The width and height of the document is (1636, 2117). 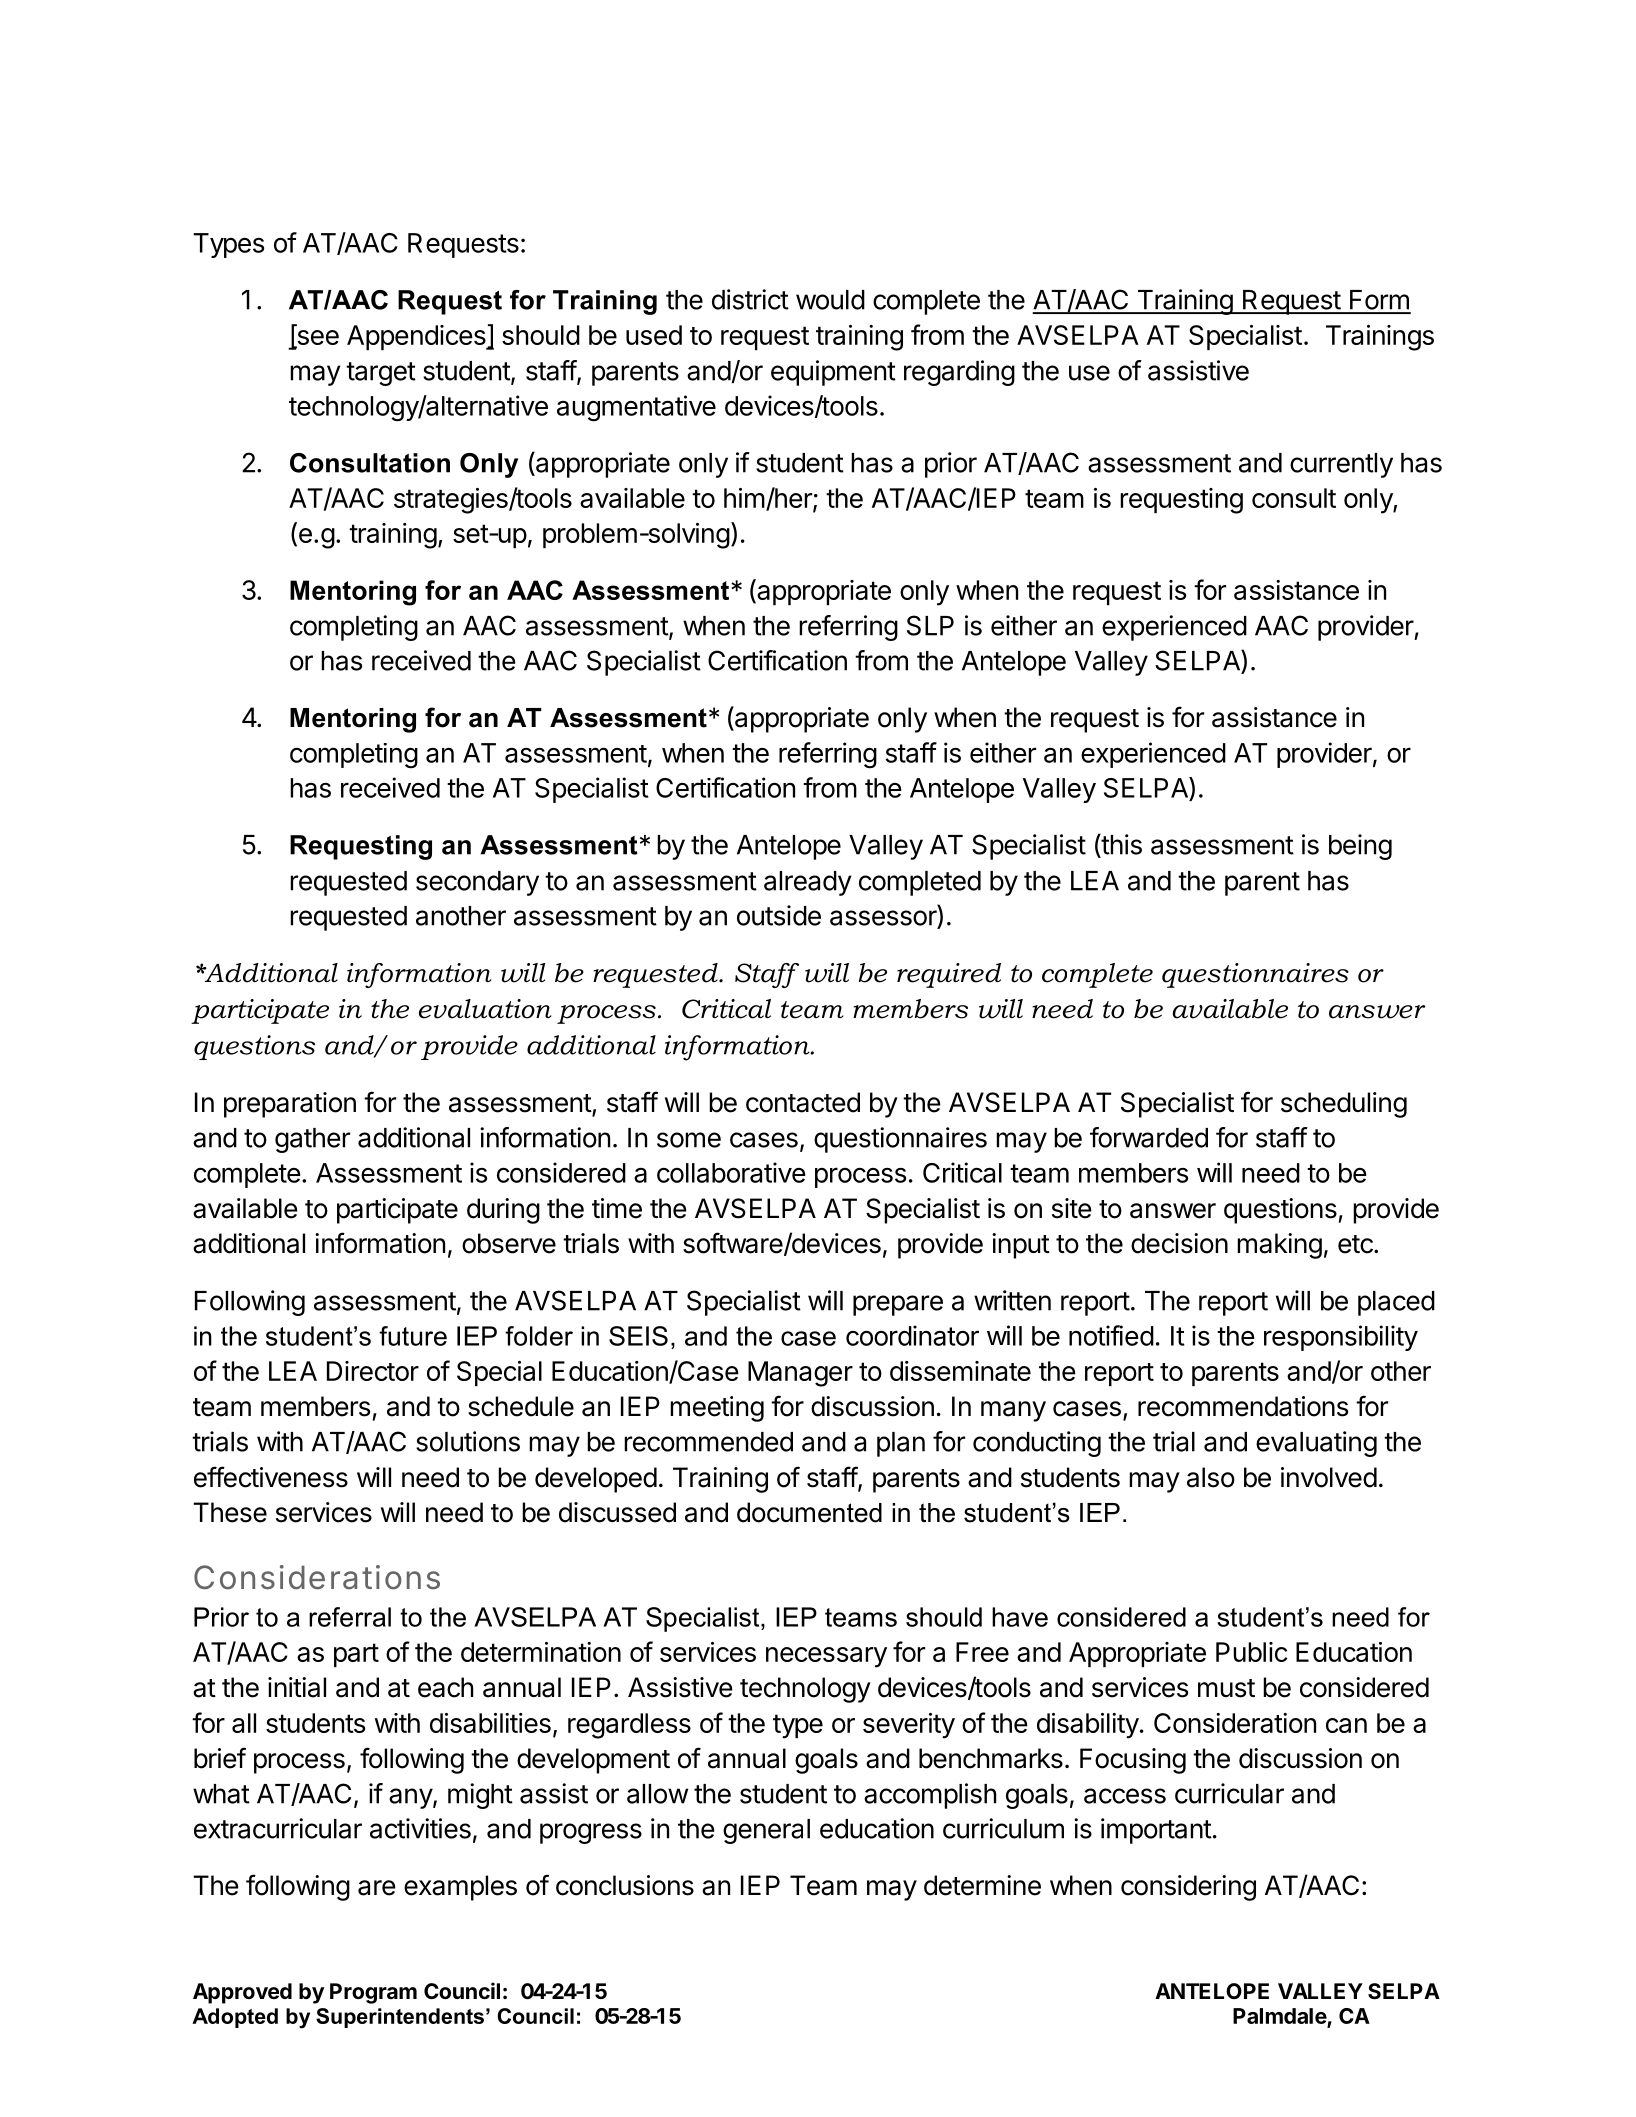 I want to click on Program, so click(x=373, y=1993).
